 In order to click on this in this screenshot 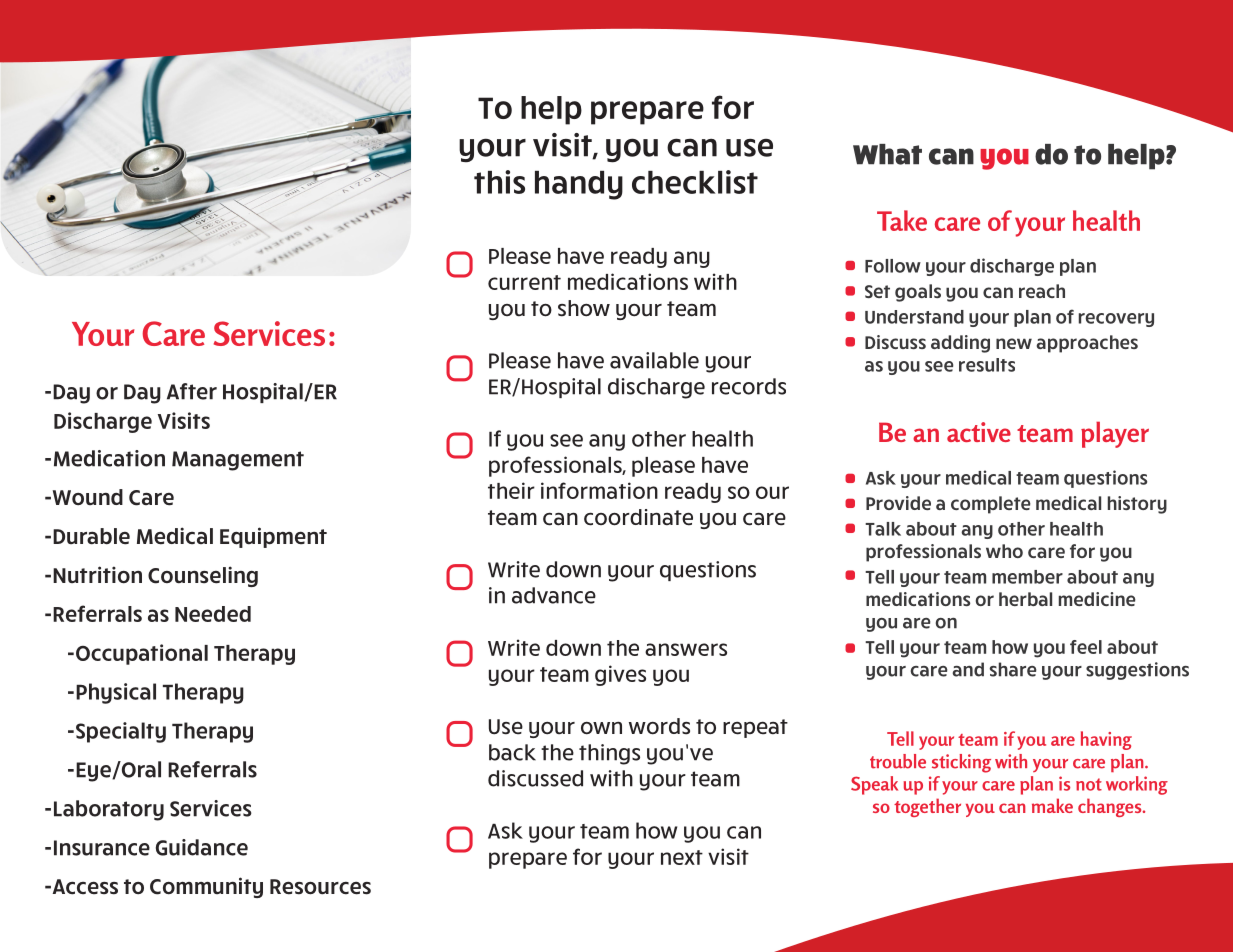, I will do `click(499, 182)`.
